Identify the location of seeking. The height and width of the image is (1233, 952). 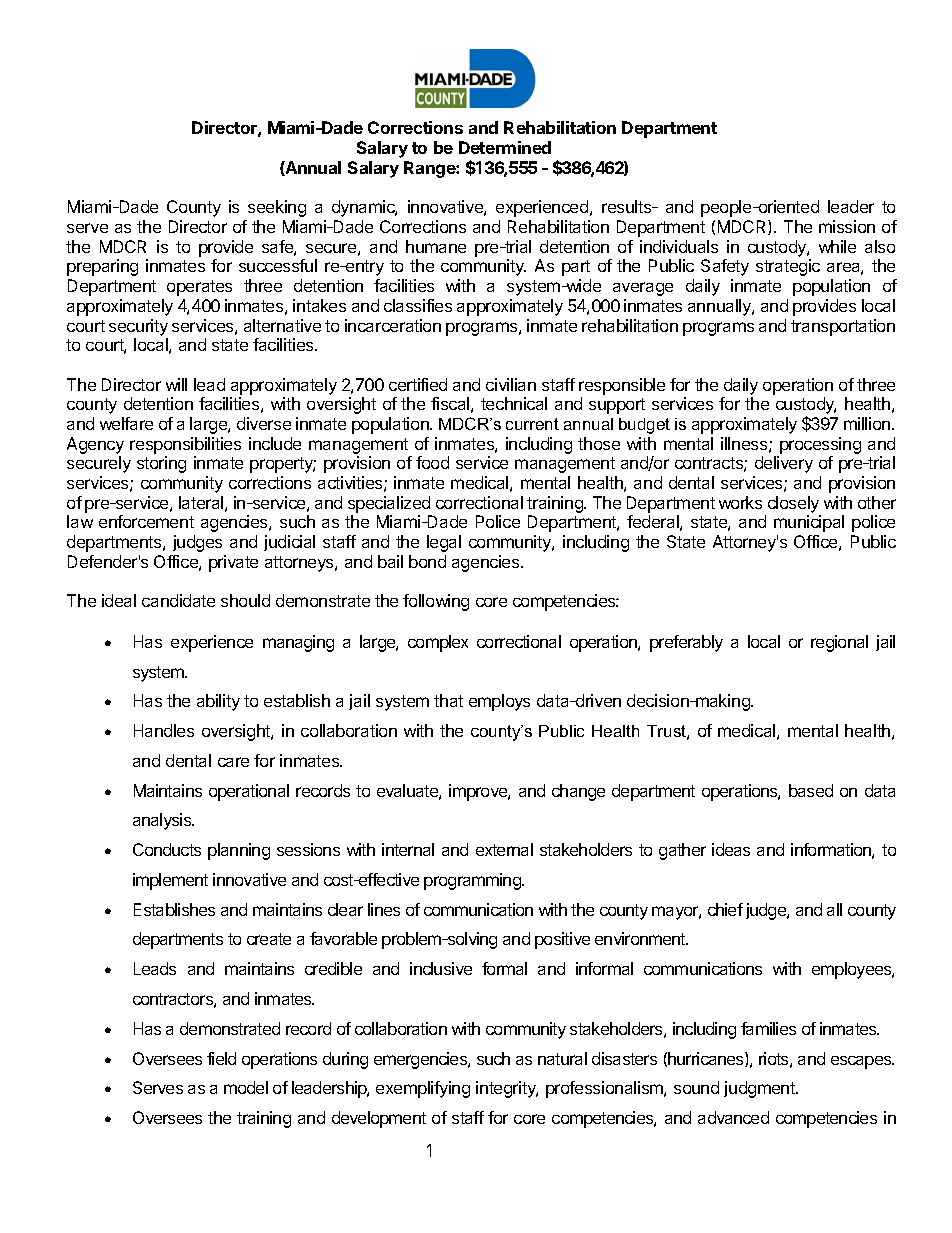
(277, 208).
